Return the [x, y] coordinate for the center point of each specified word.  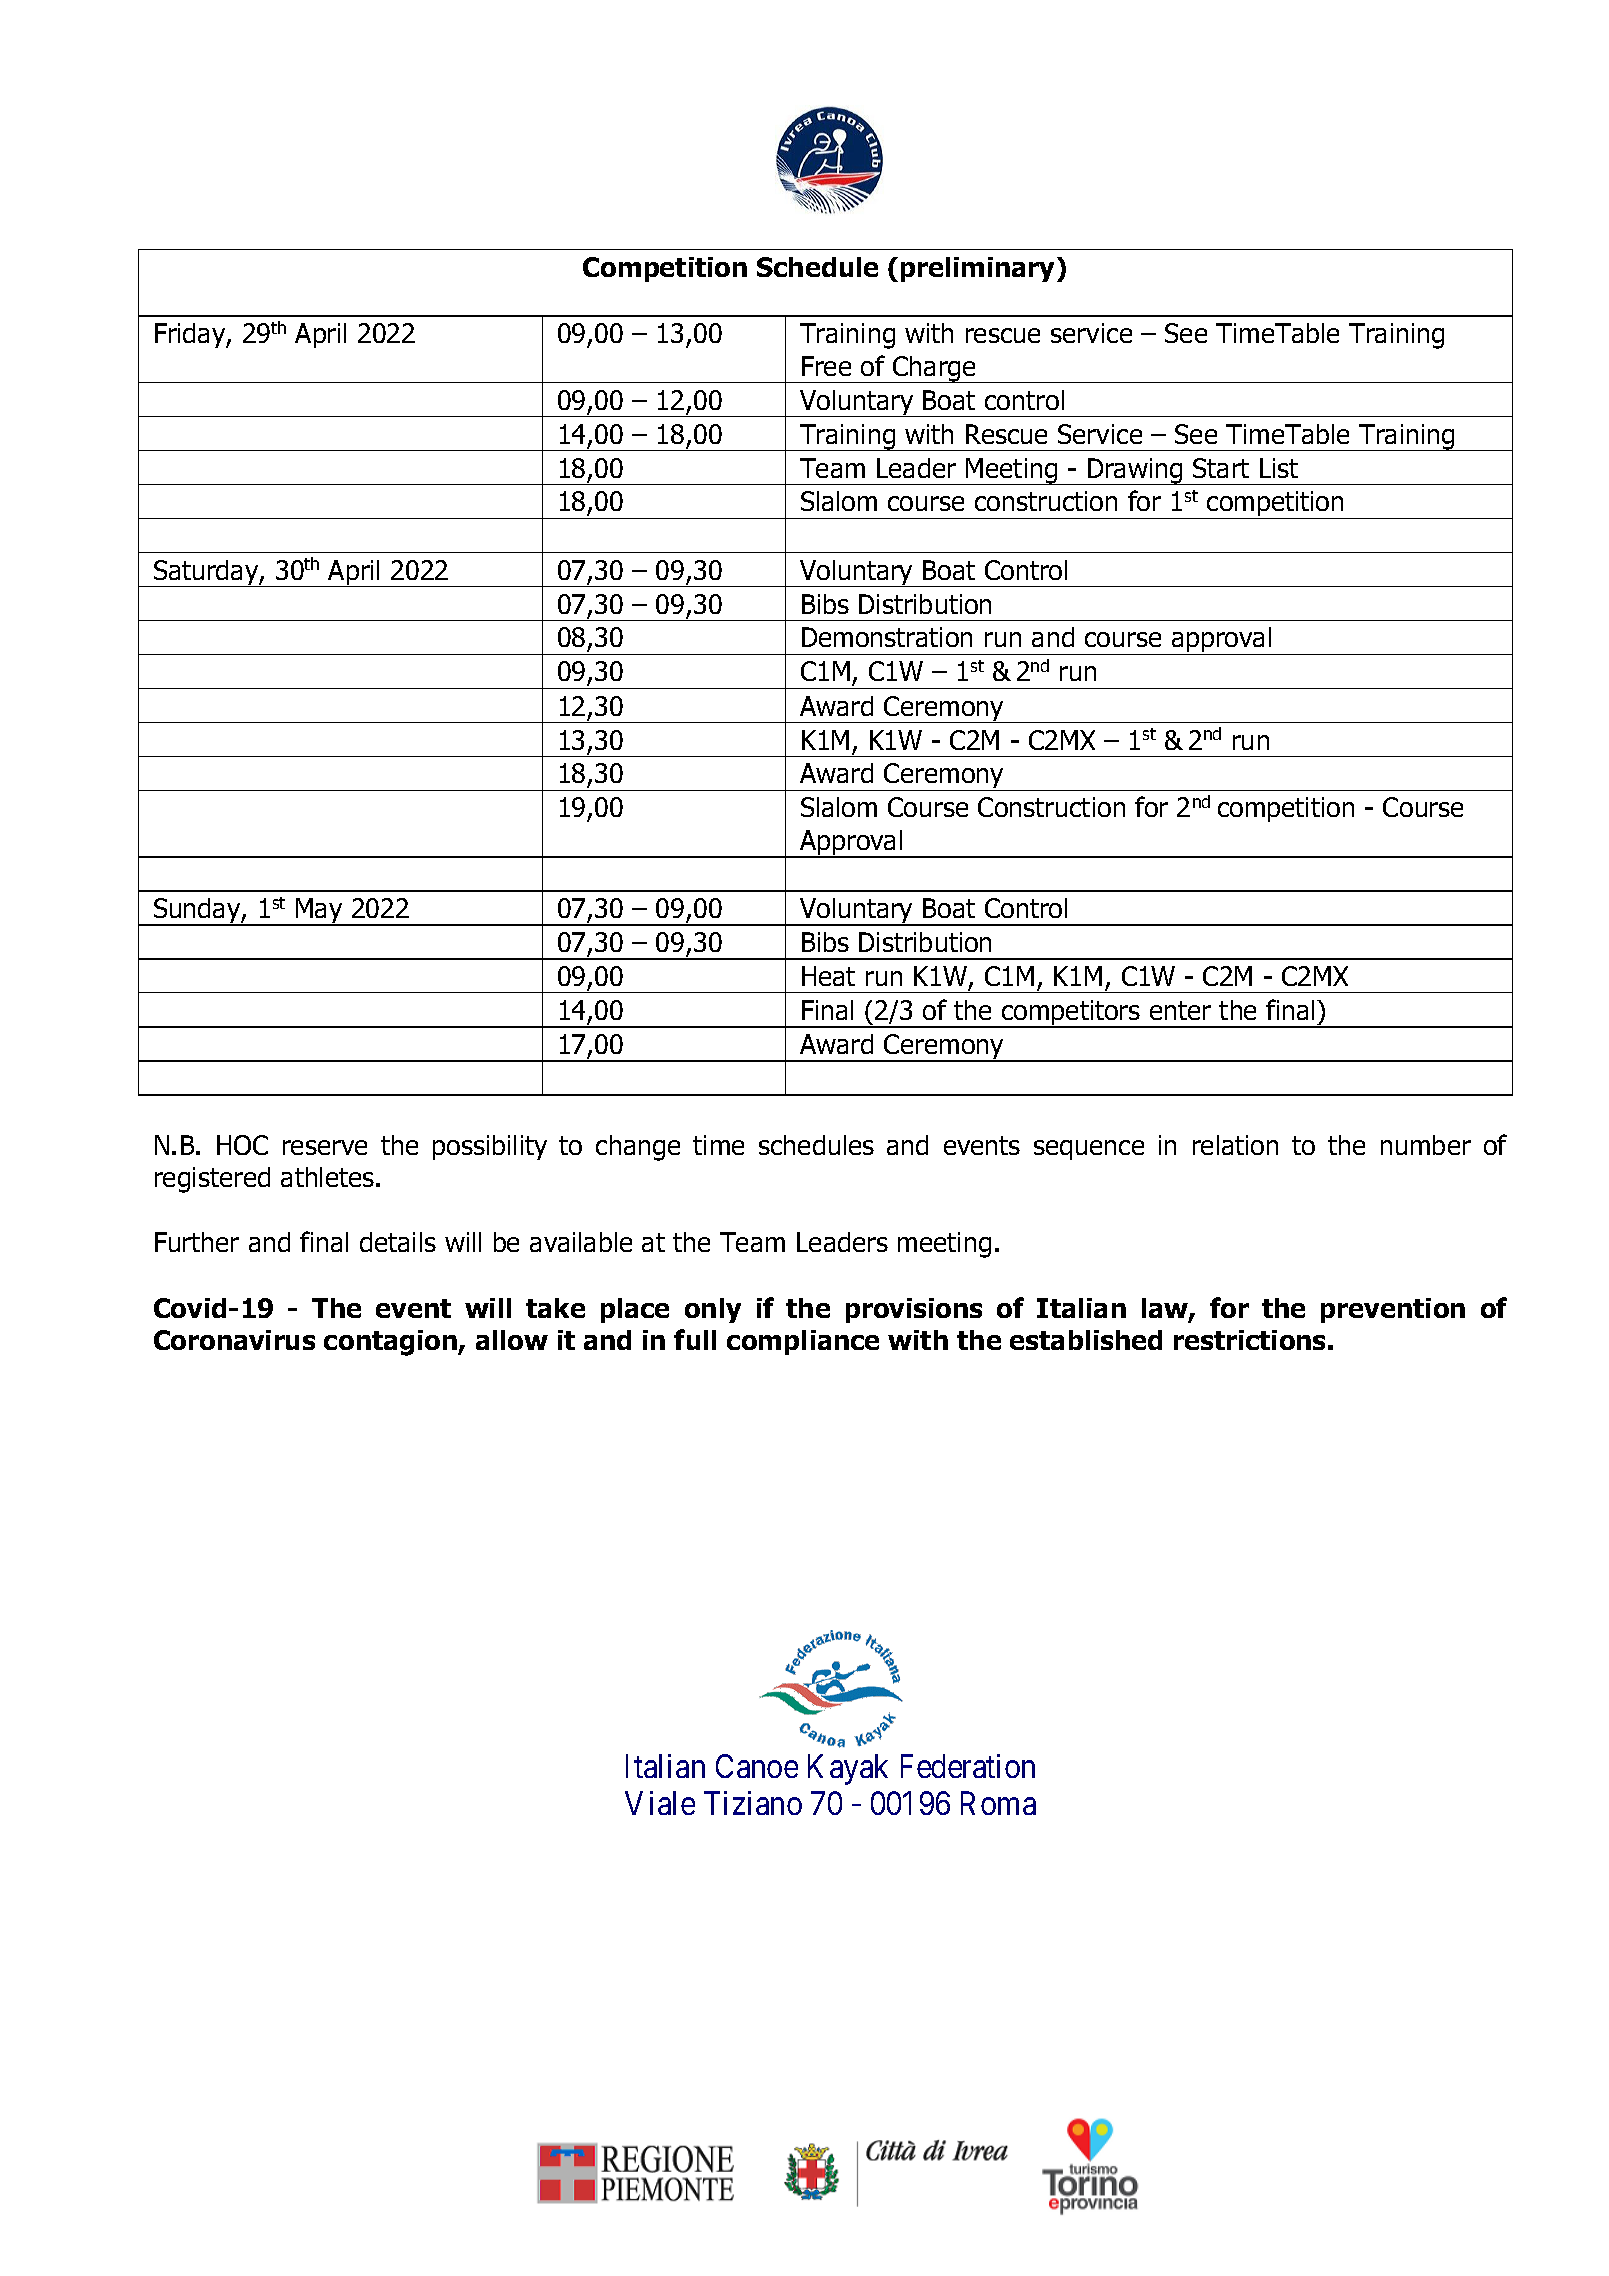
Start [1221, 468]
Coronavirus [234, 1340]
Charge [935, 369]
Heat [828, 976]
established [1086, 1340]
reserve [325, 1147]
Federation [968, 1766]
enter [1180, 1010]
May [319, 912]
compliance [803, 1342]
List [1279, 468]
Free [826, 366]
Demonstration [887, 637]
